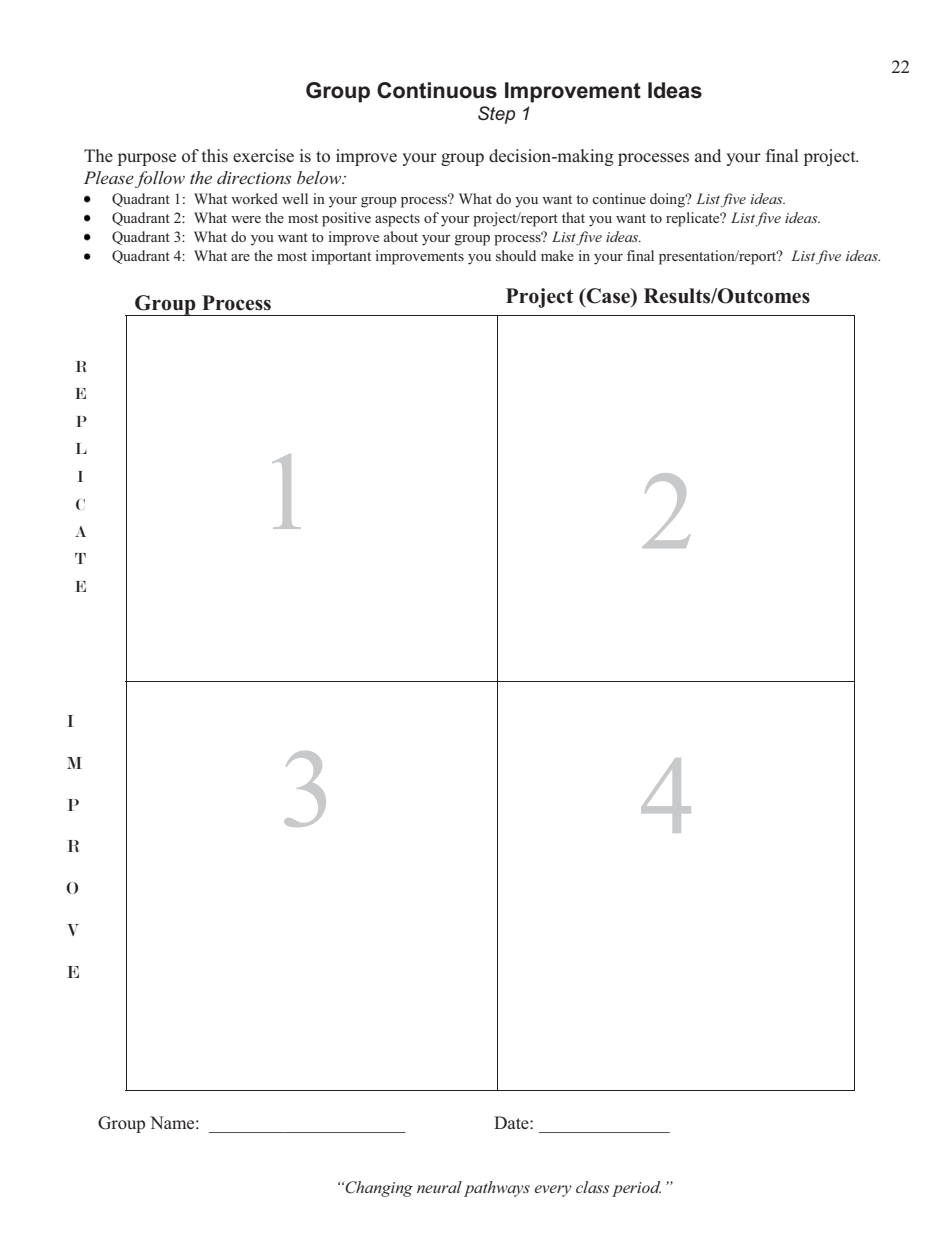 The image size is (952, 1233). I want to click on that, so click(573, 217).
